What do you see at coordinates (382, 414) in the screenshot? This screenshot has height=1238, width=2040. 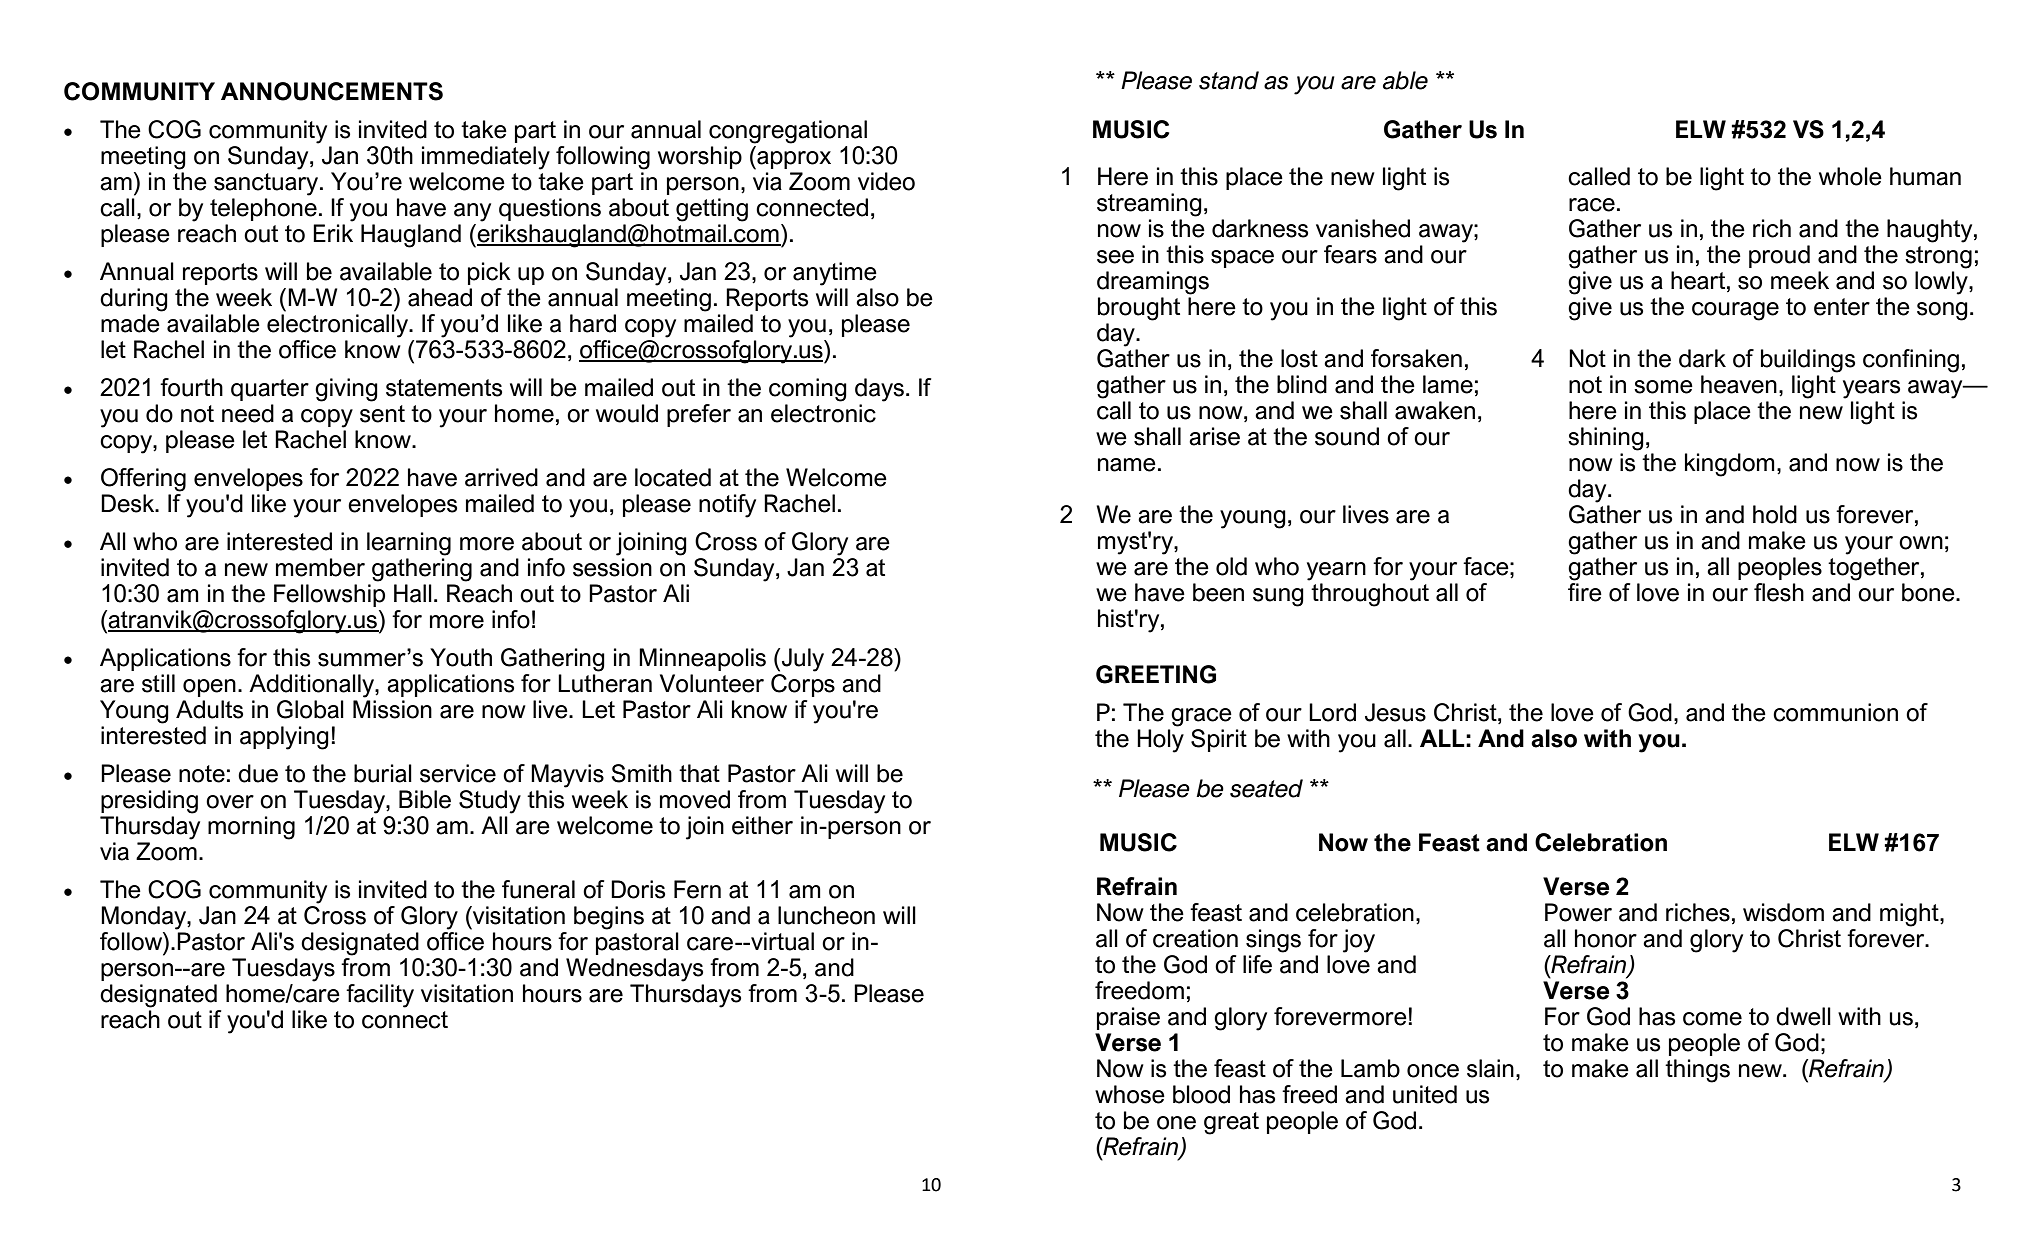 I see `sent` at bounding box center [382, 414].
